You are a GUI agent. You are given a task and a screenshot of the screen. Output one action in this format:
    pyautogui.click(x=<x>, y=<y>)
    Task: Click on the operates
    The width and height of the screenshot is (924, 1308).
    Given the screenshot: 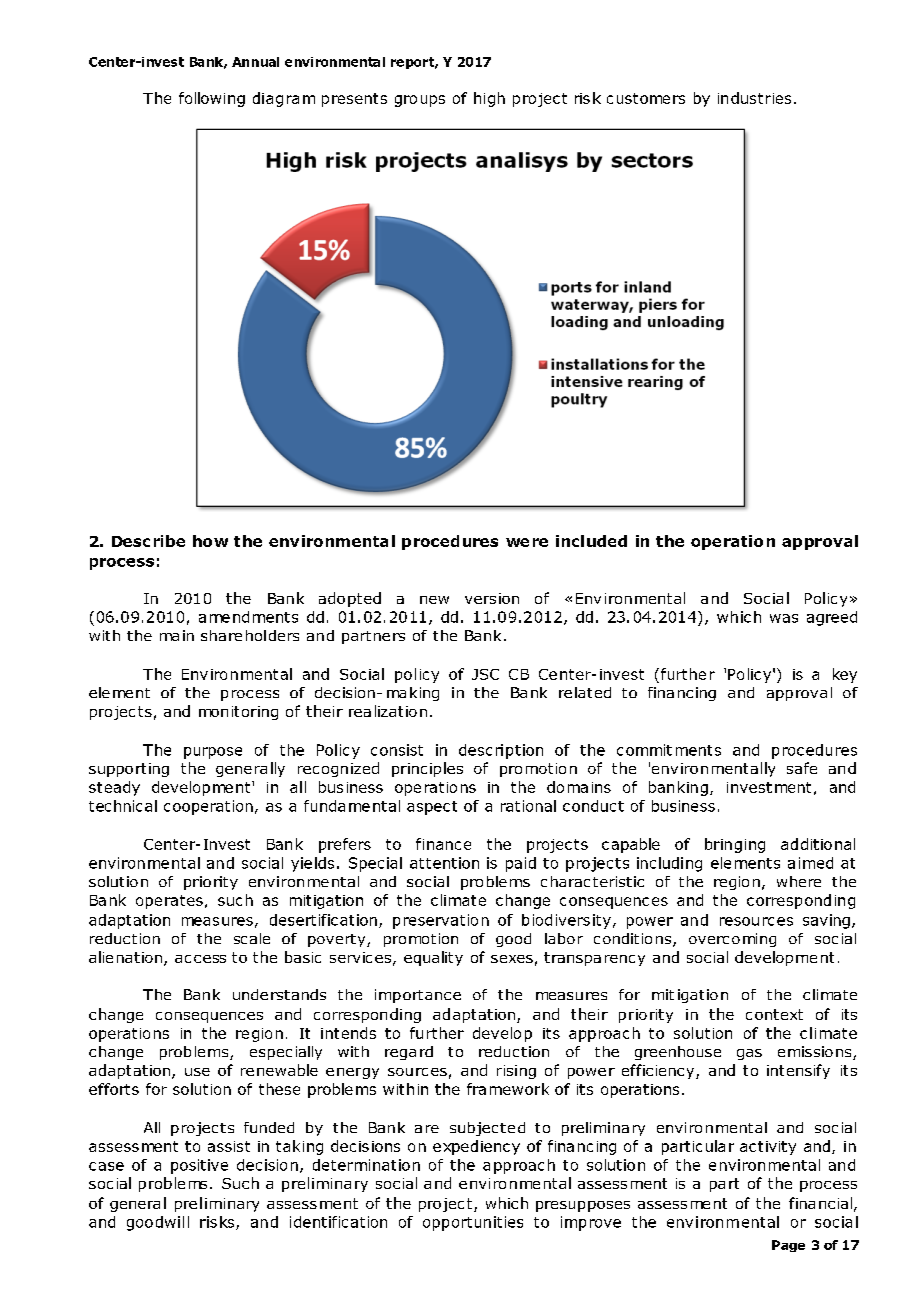 What is the action you would take?
    pyautogui.click(x=169, y=902)
